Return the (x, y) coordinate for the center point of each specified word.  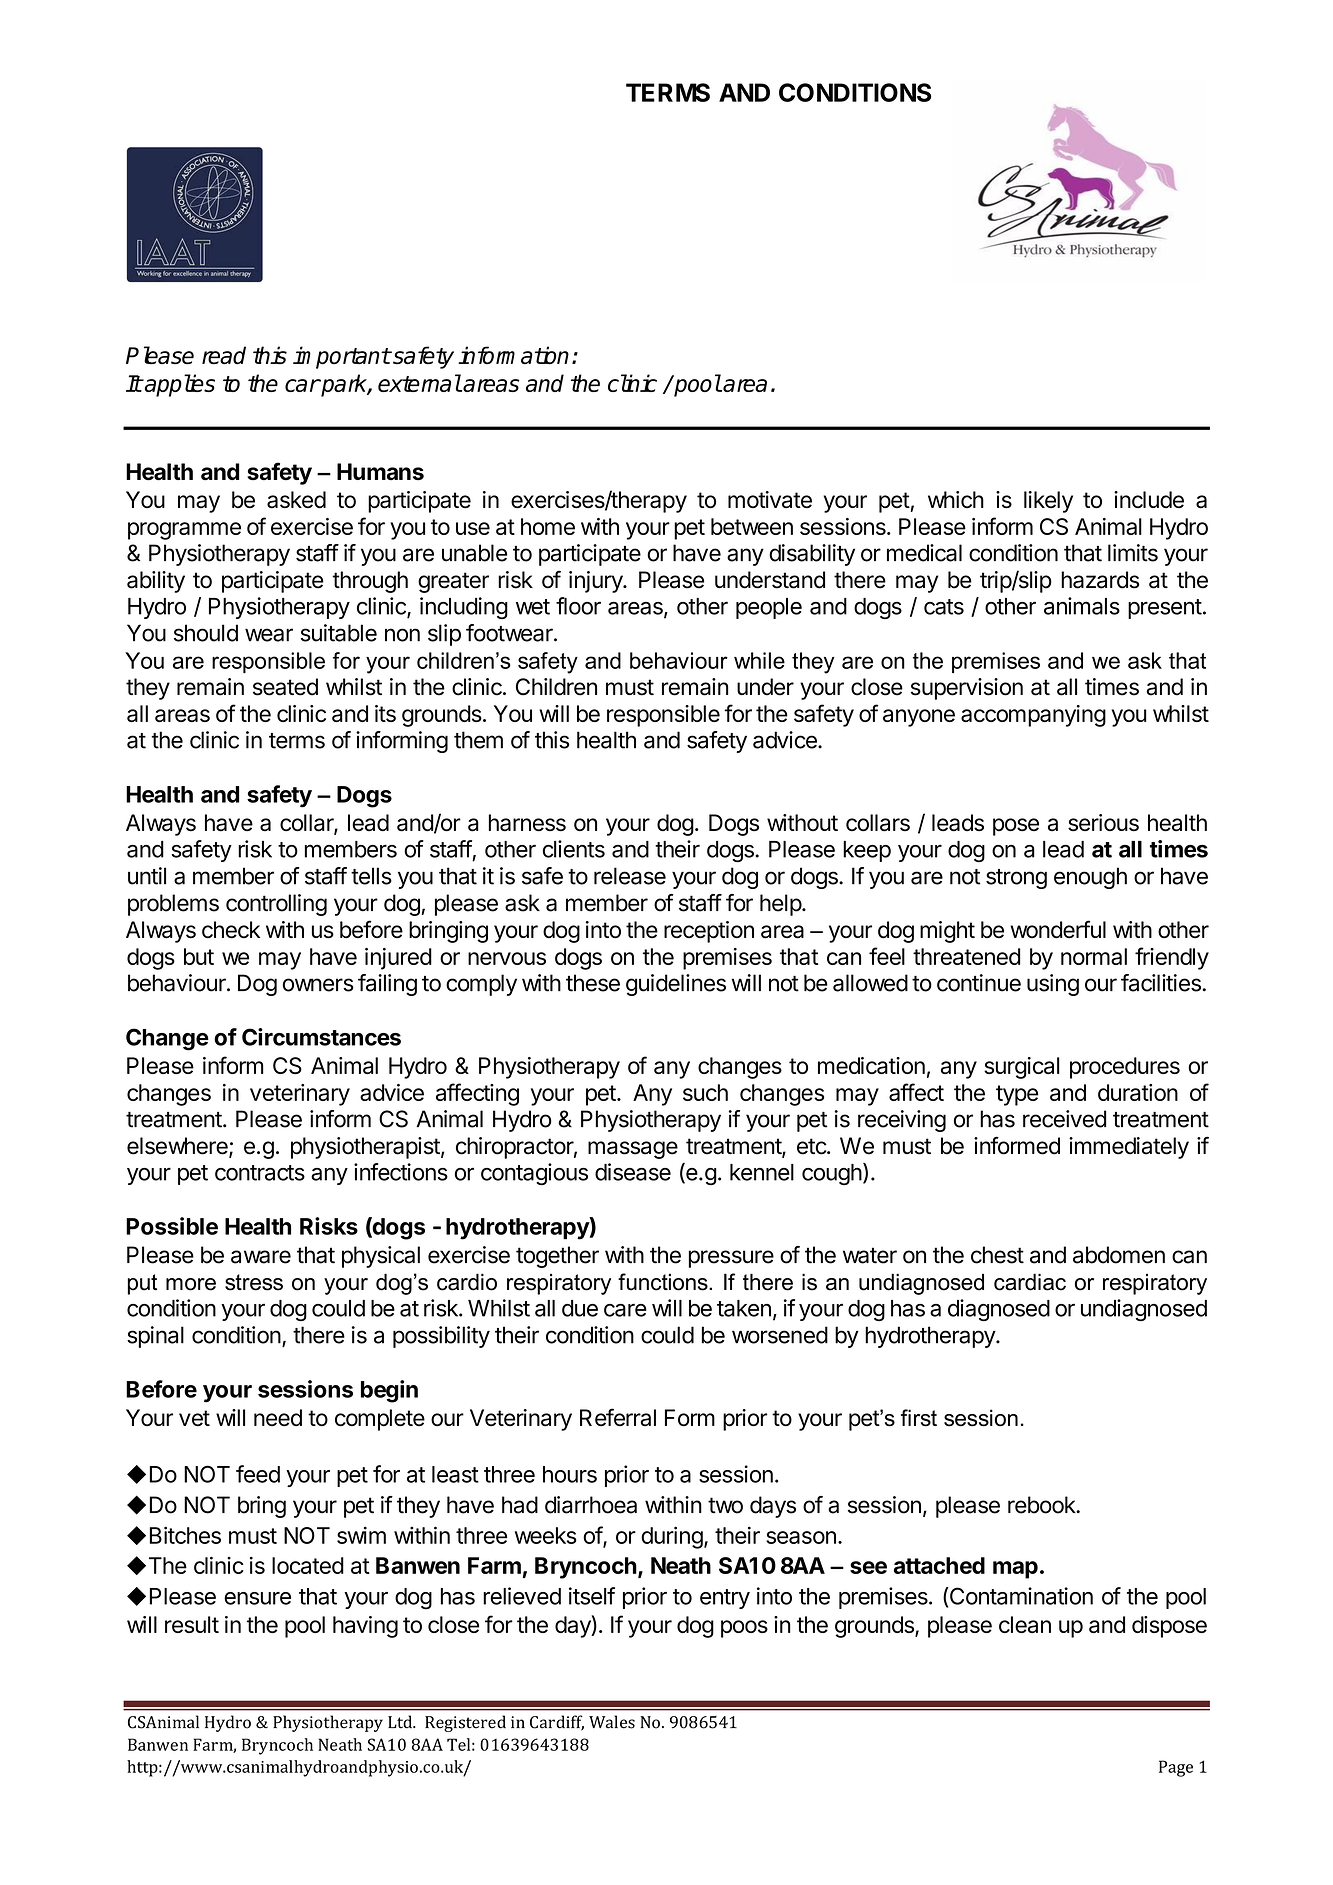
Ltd (401, 1722)
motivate (770, 500)
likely (1048, 502)
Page (1176, 1768)
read (224, 355)
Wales (612, 1722)
